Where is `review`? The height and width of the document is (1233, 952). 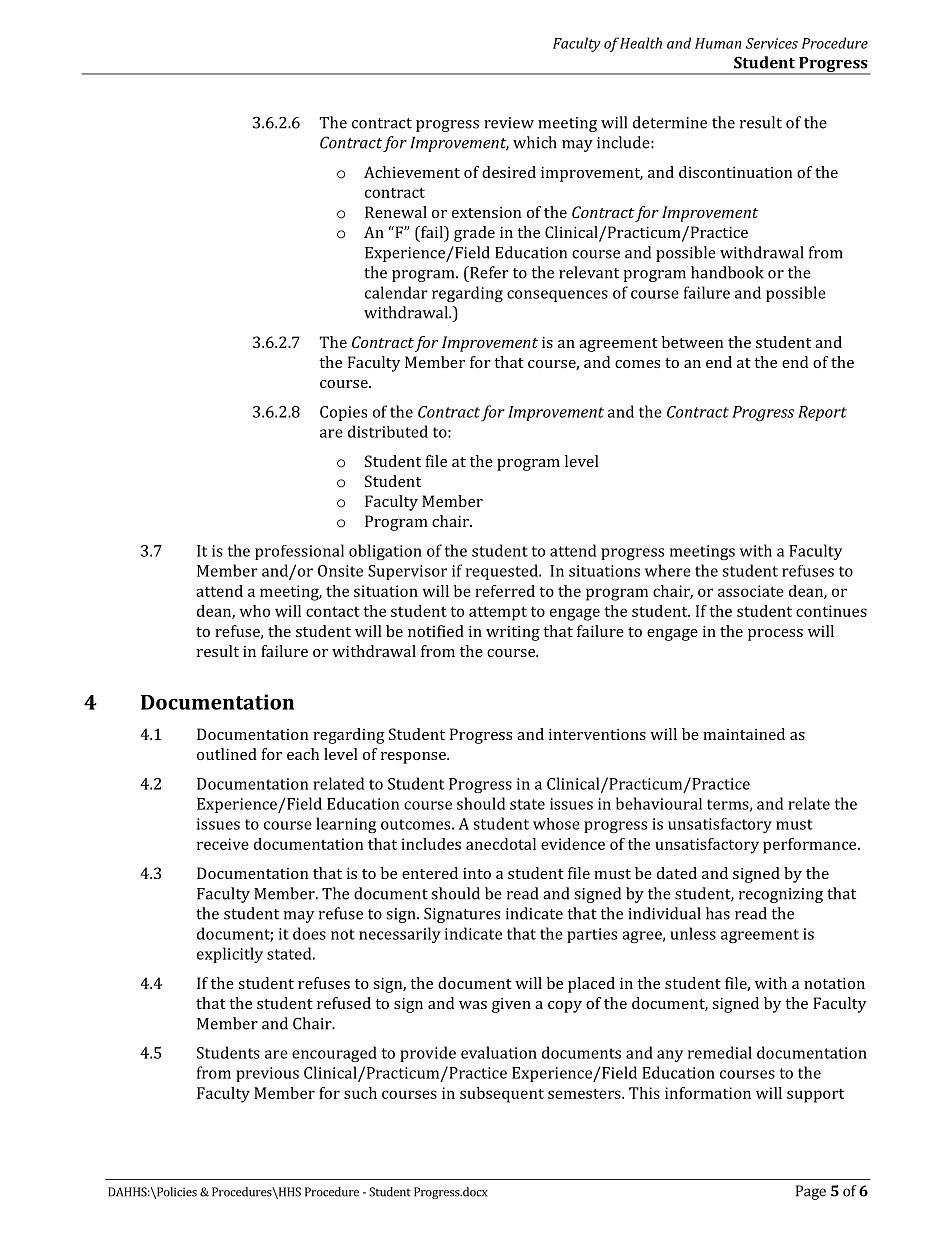
review is located at coordinates (509, 123).
